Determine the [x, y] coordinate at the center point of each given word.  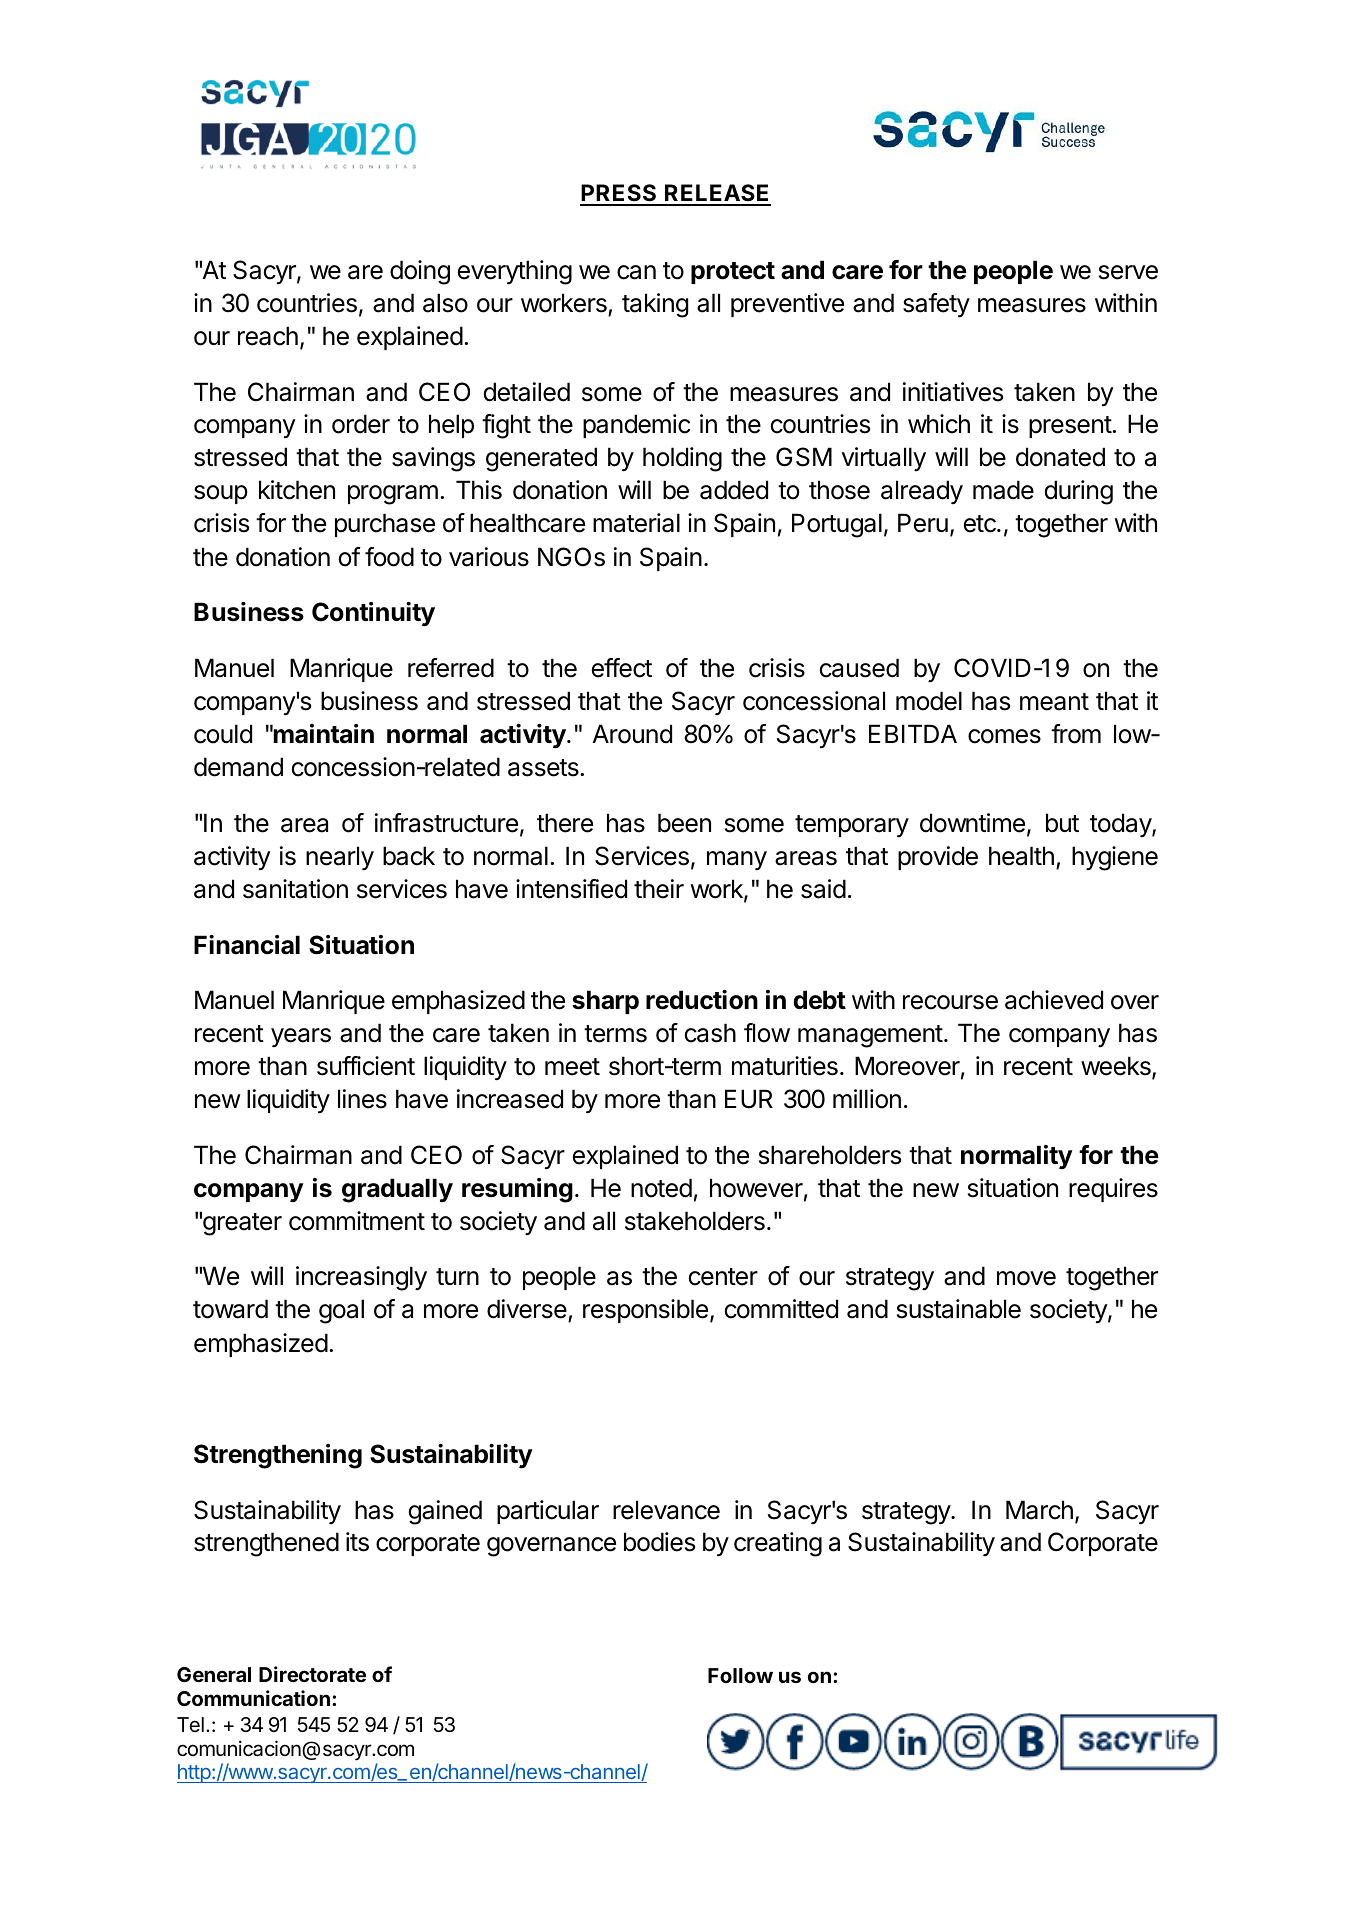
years [301, 1037]
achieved [1054, 1000]
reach [268, 336]
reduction [702, 1000]
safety [936, 305]
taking [655, 305]
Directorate [312, 1674]
